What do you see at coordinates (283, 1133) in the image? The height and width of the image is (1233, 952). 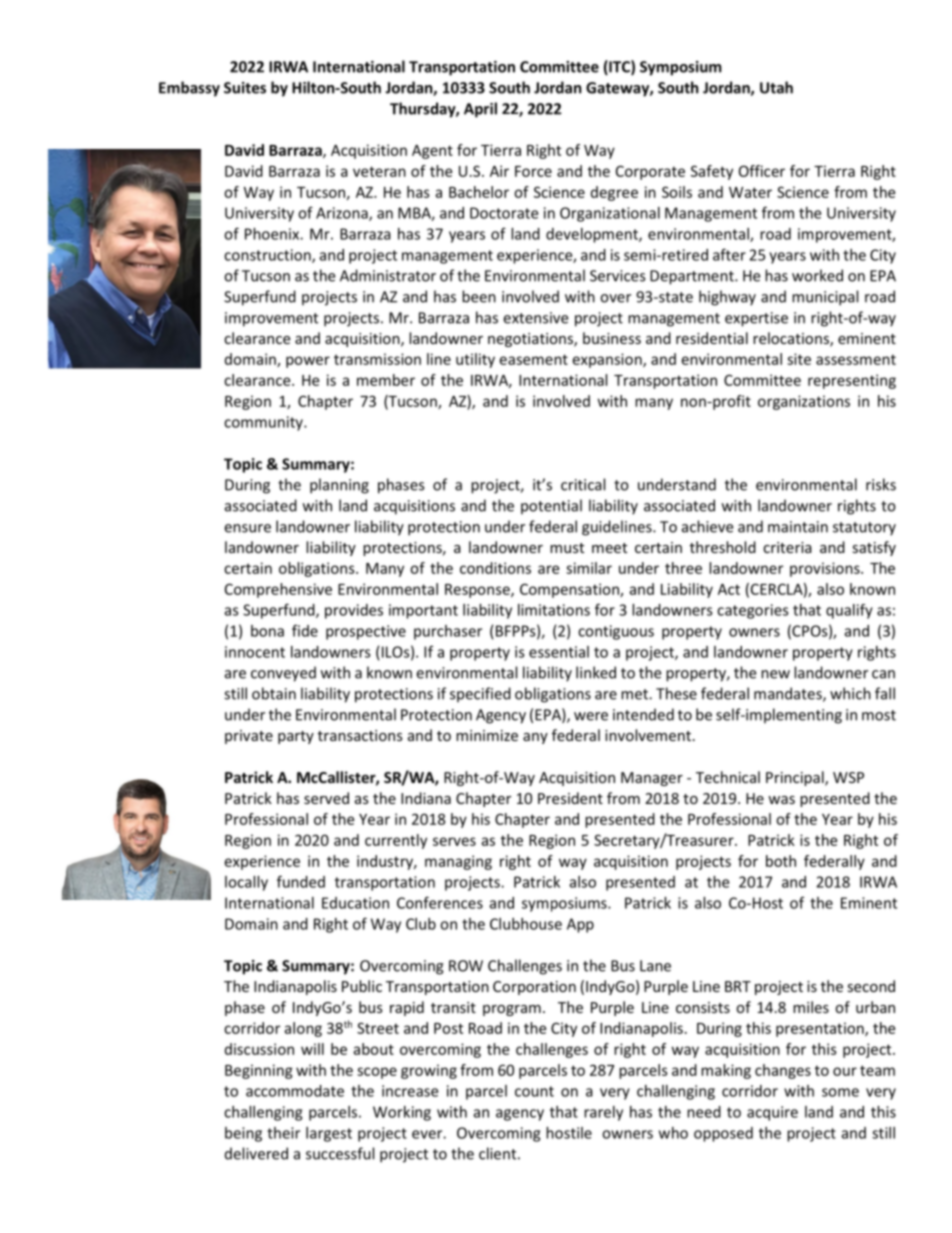 I see `their` at bounding box center [283, 1133].
